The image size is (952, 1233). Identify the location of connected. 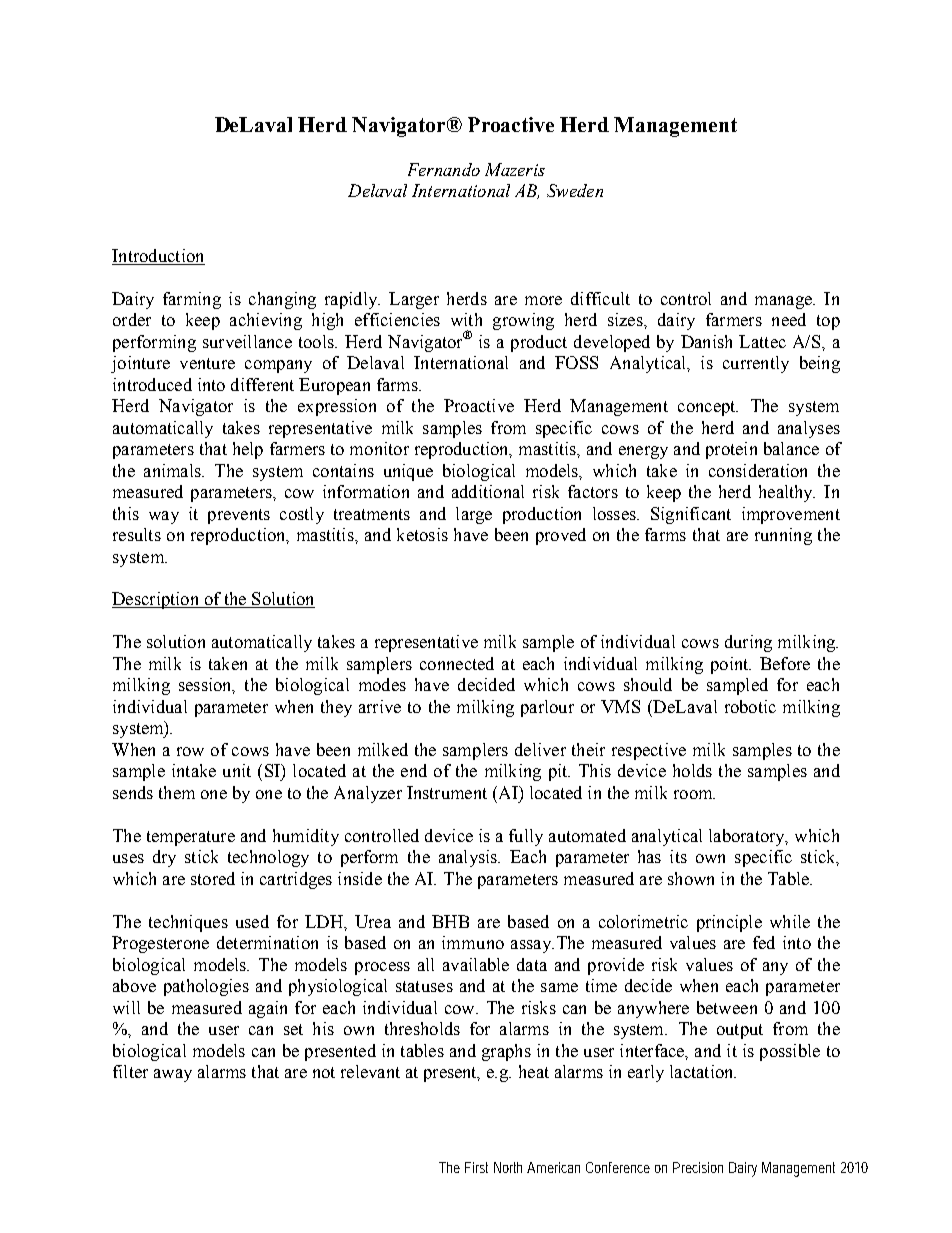
(457, 663).
